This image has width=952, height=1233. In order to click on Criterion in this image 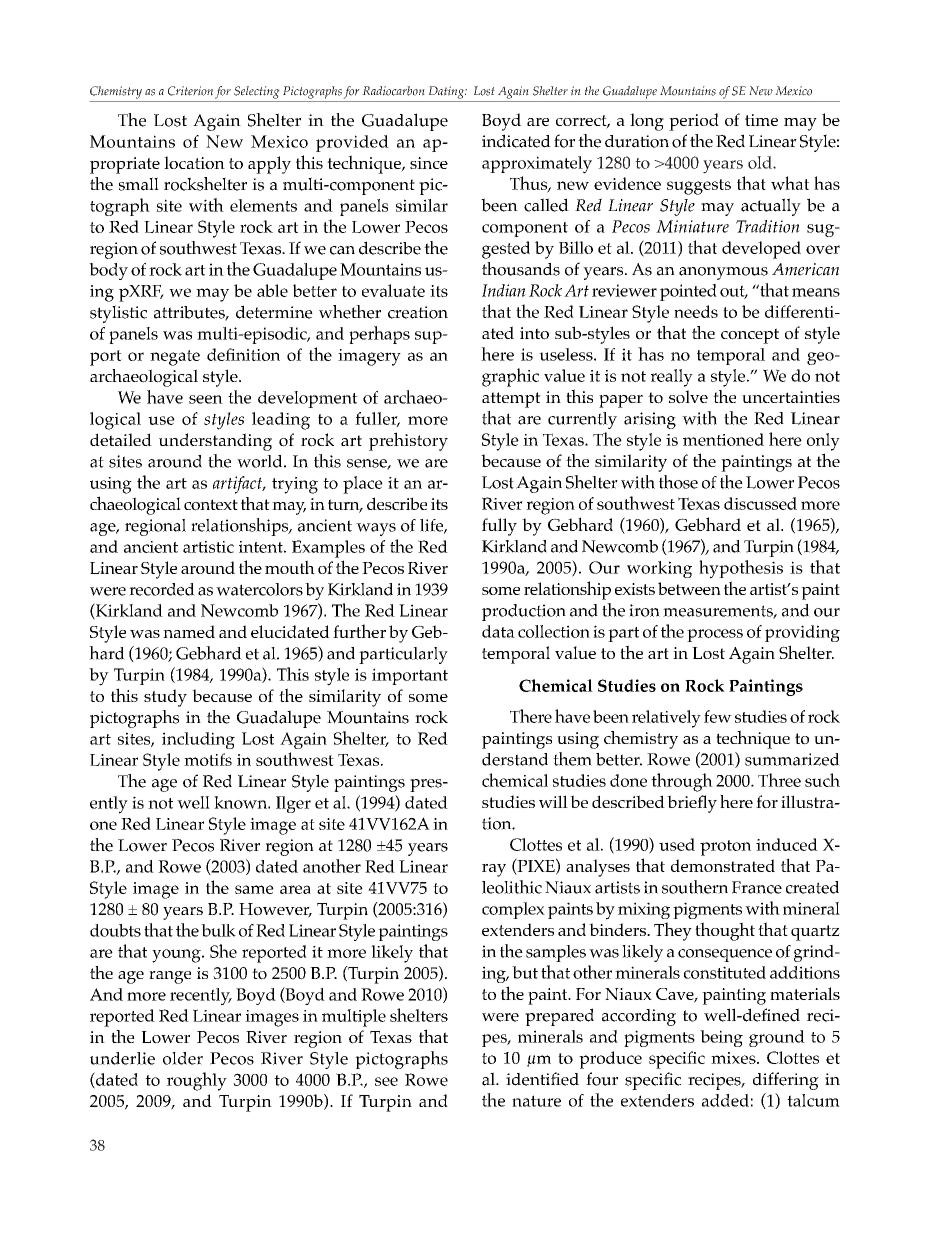, I will do `click(190, 91)`.
